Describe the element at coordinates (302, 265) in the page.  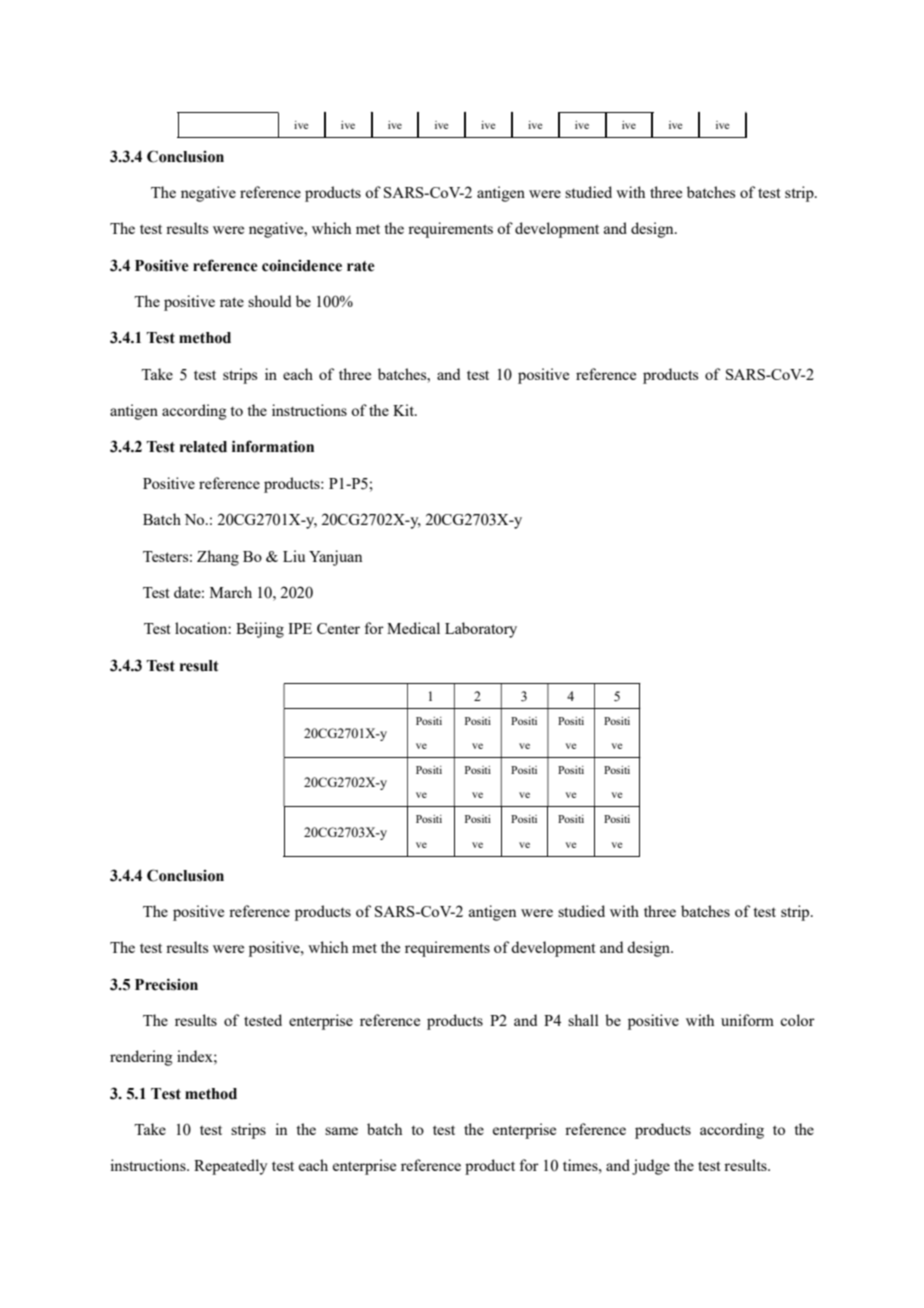
I see `coincidence` at that location.
